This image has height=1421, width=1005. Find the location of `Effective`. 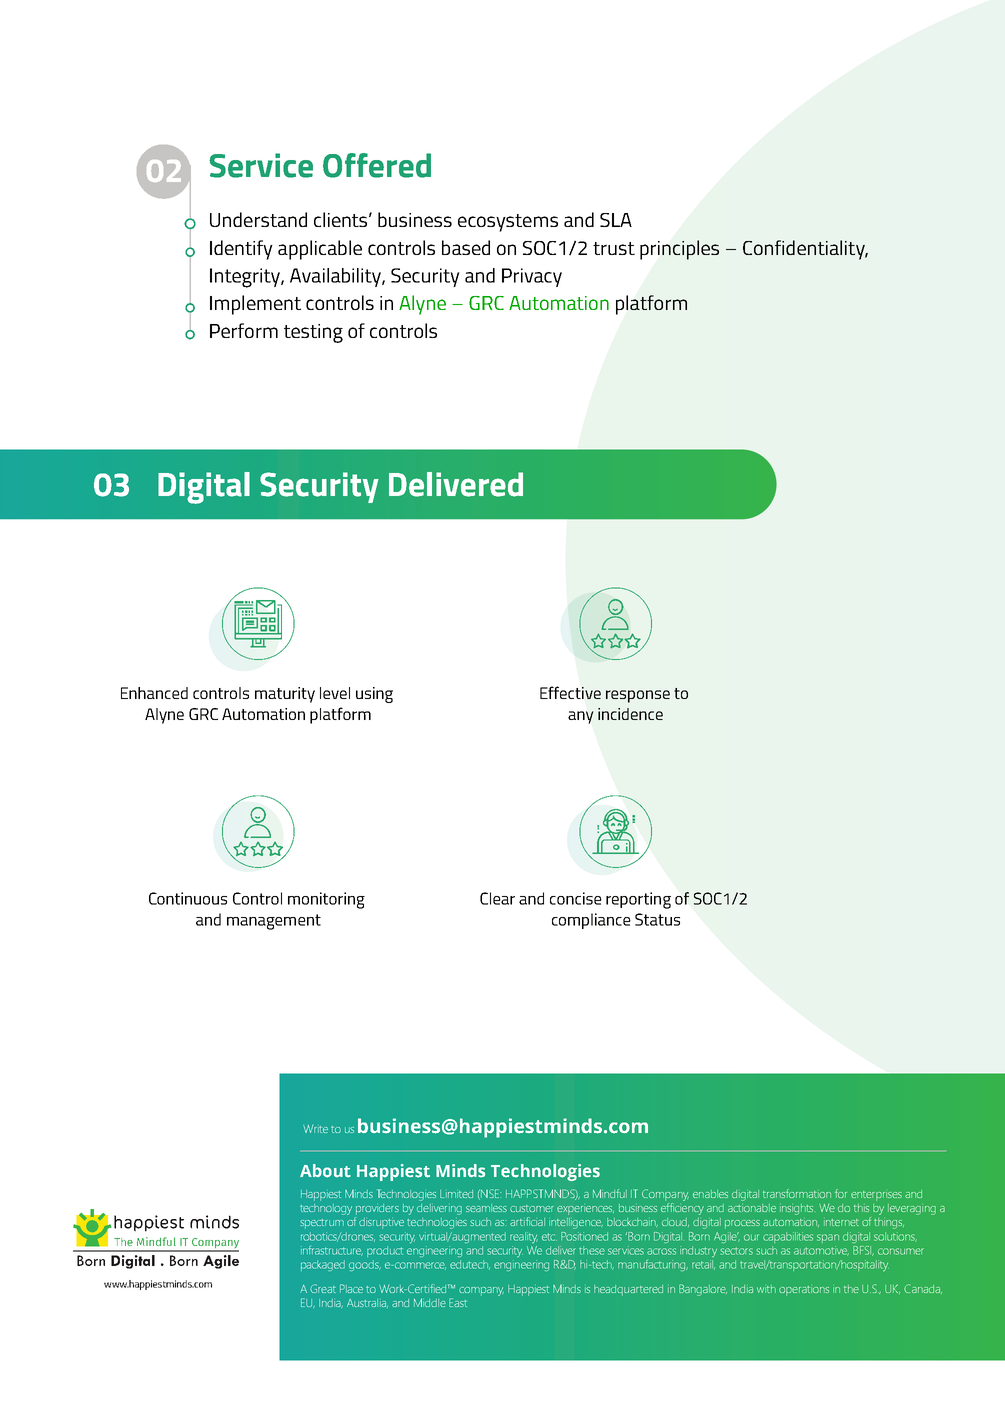

Effective is located at coordinates (570, 692).
